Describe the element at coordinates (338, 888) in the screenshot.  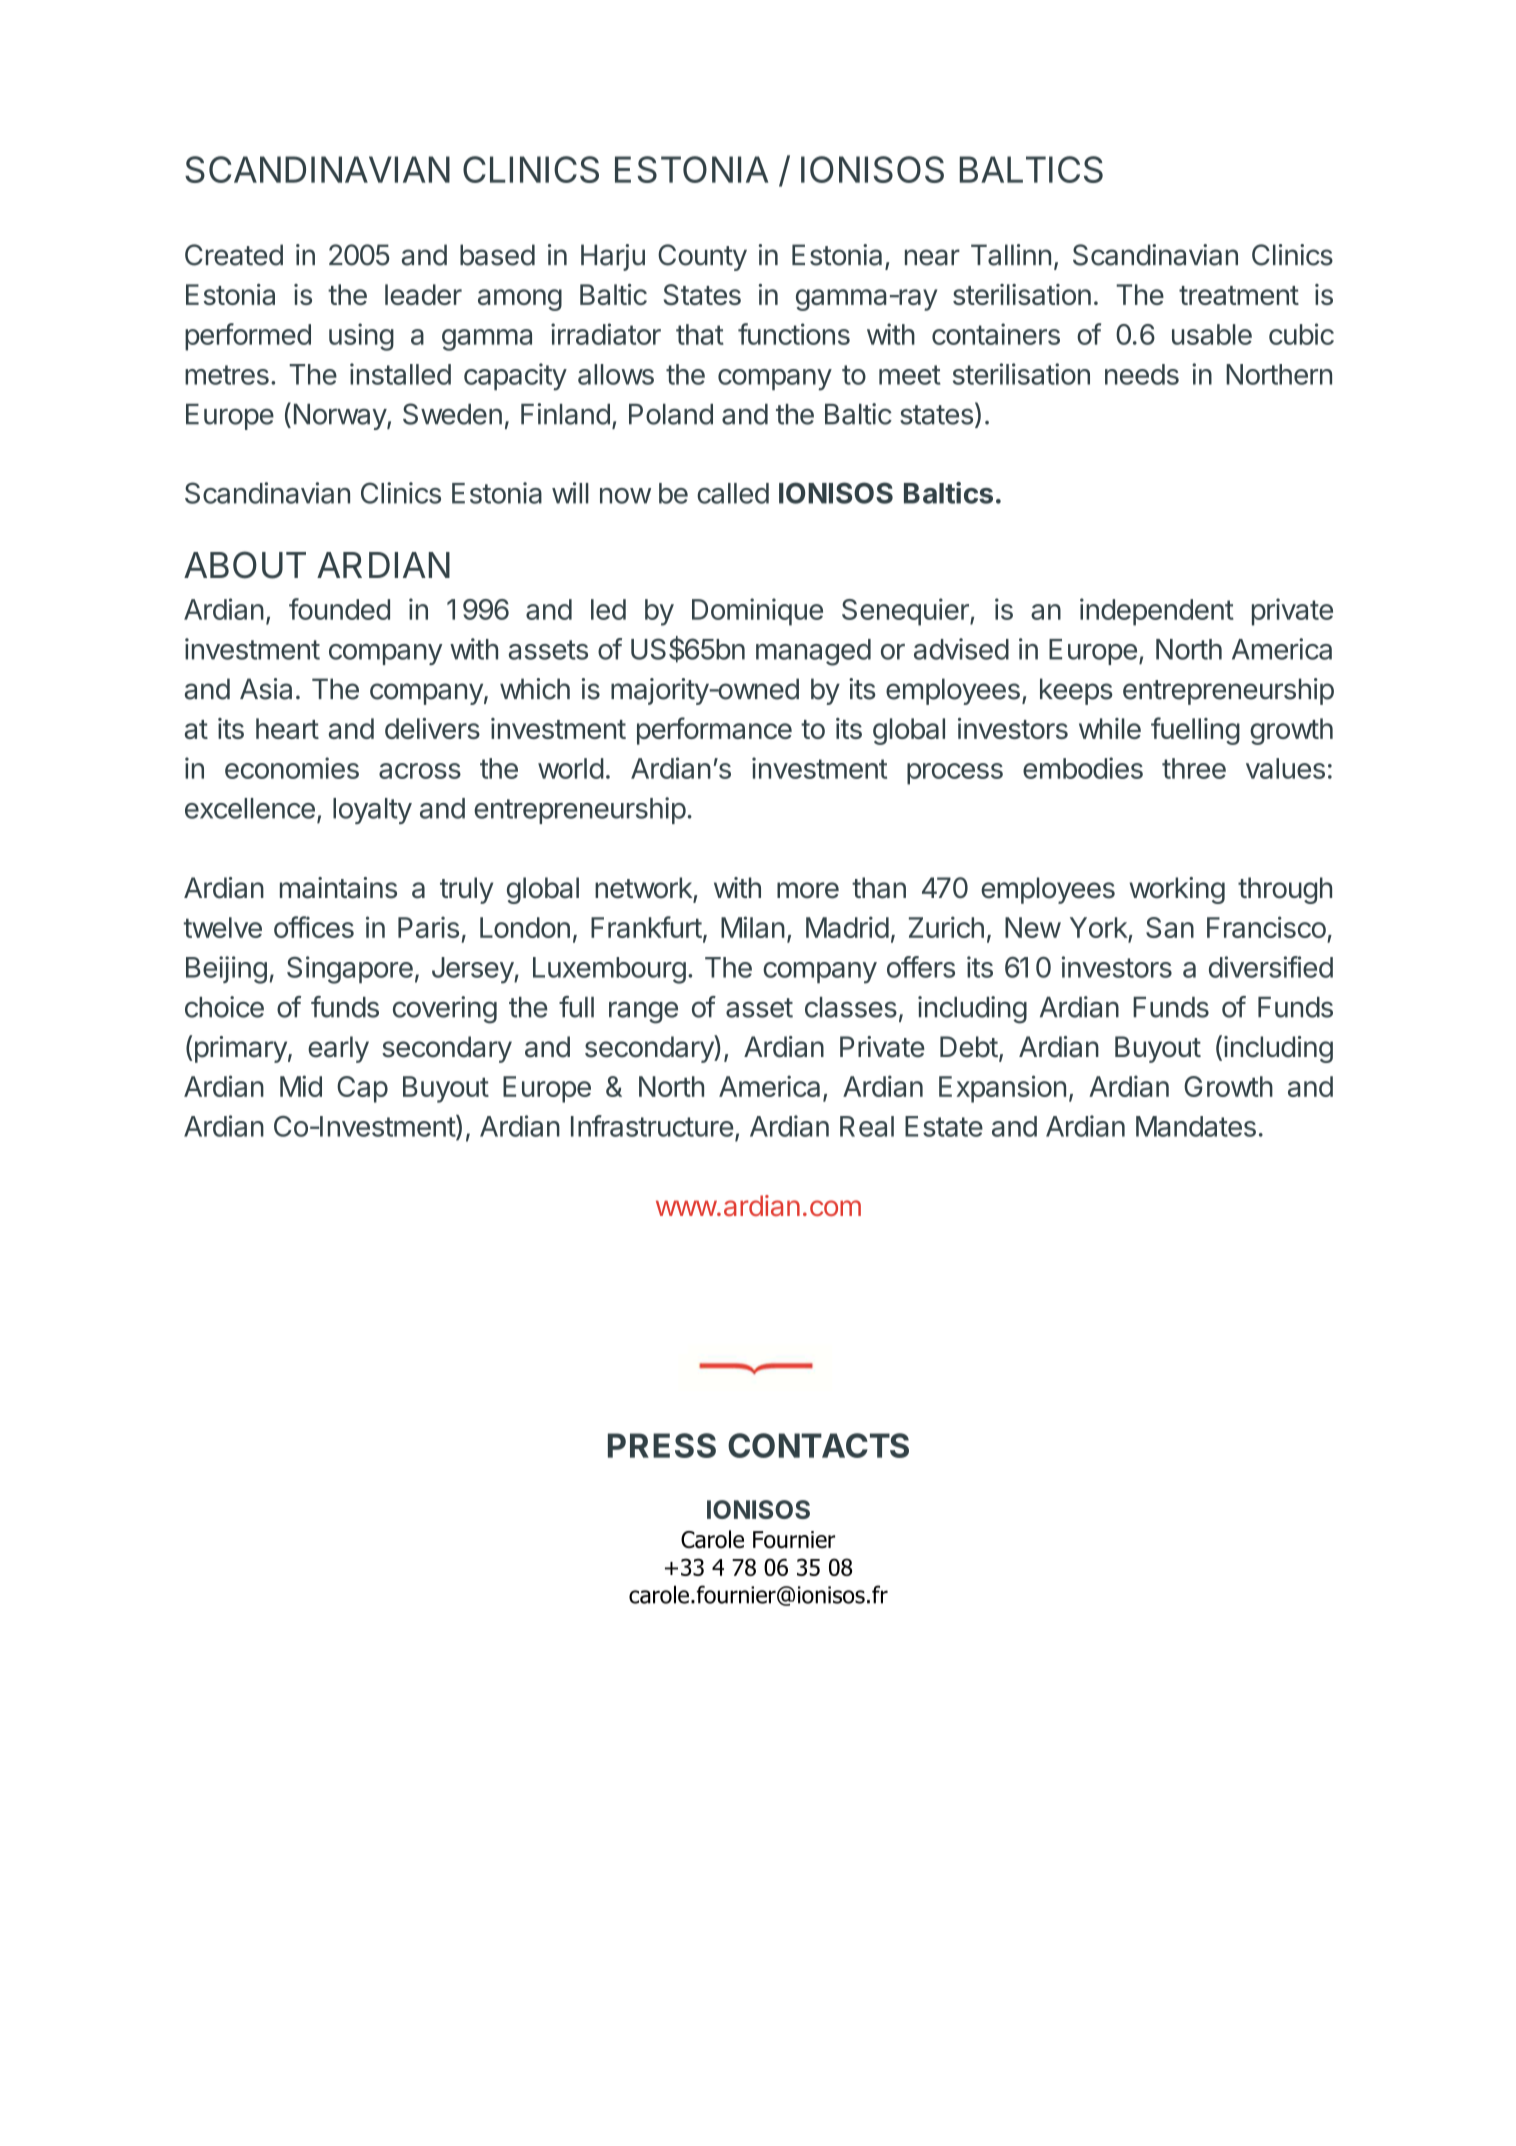
I see `maintains` at that location.
